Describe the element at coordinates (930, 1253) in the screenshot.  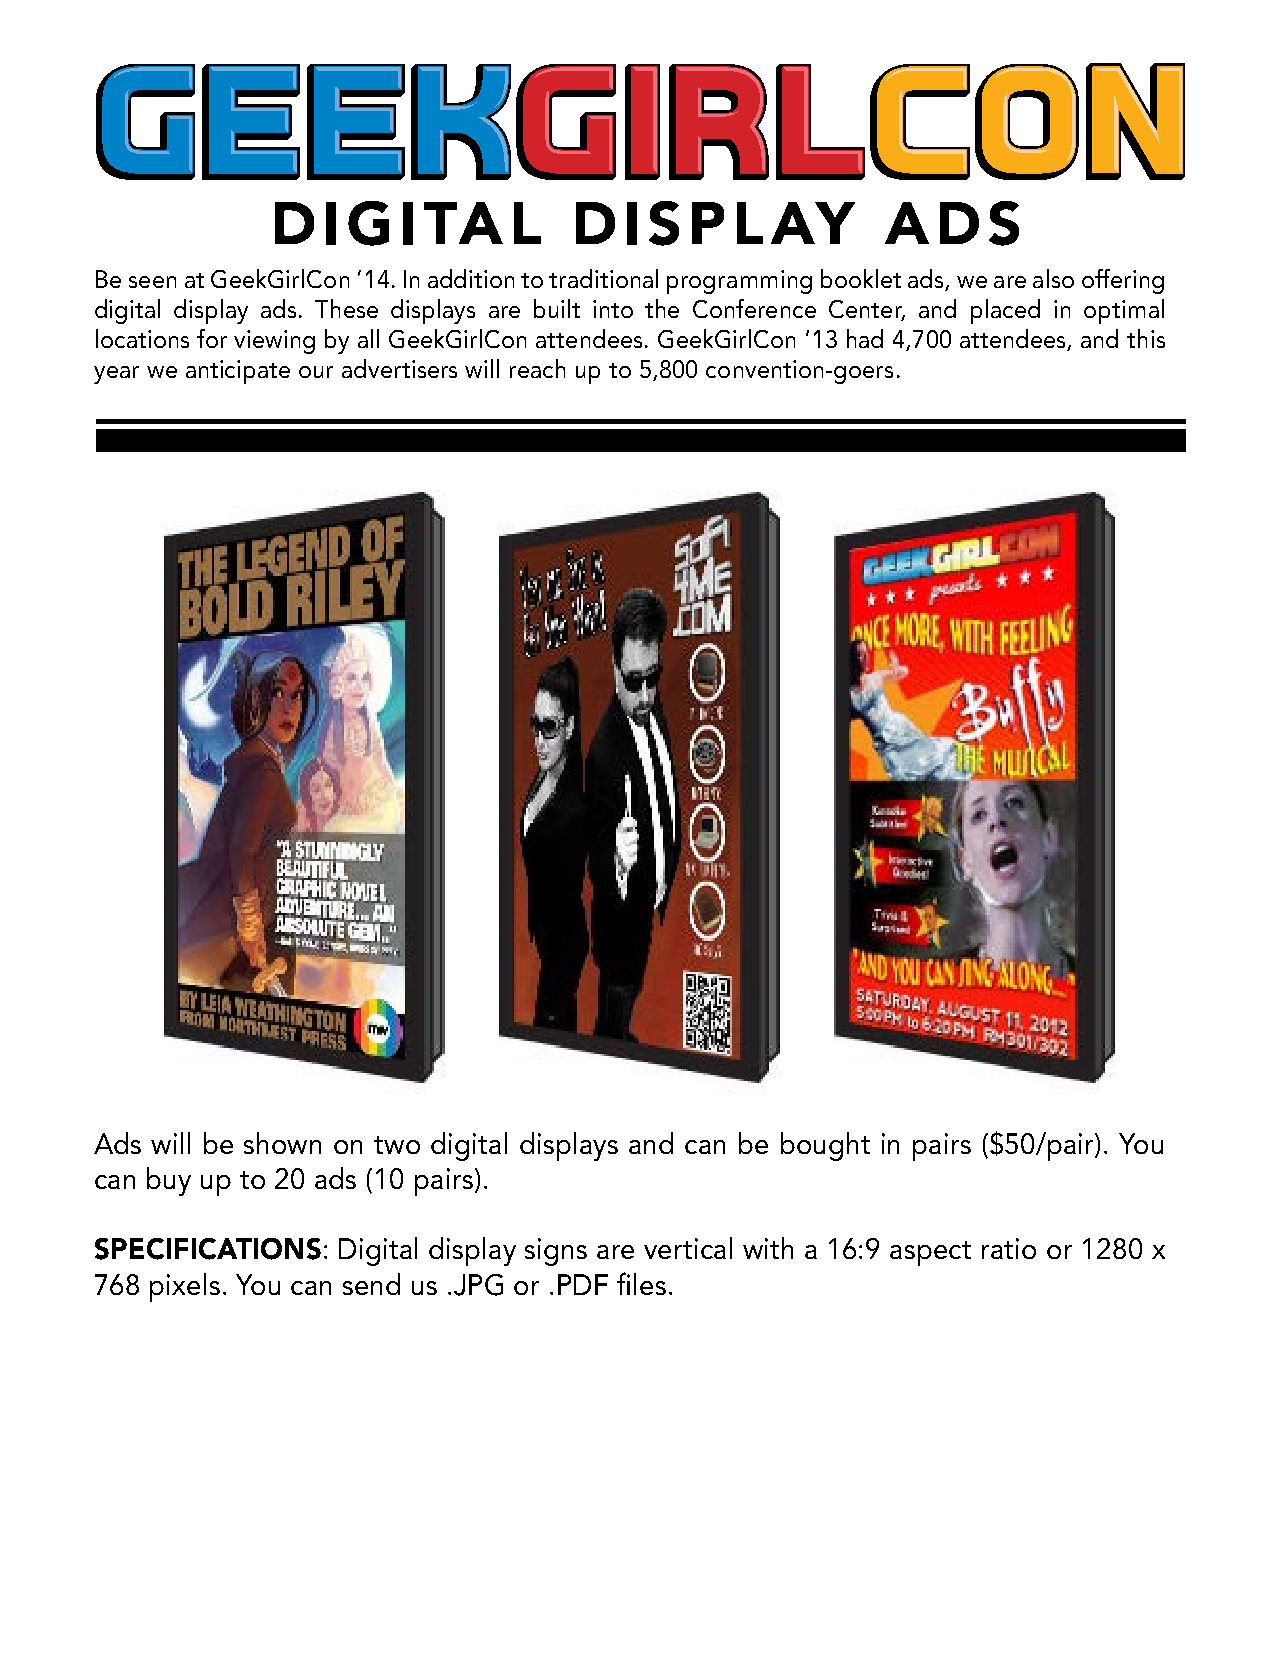
I see `aspect` at that location.
